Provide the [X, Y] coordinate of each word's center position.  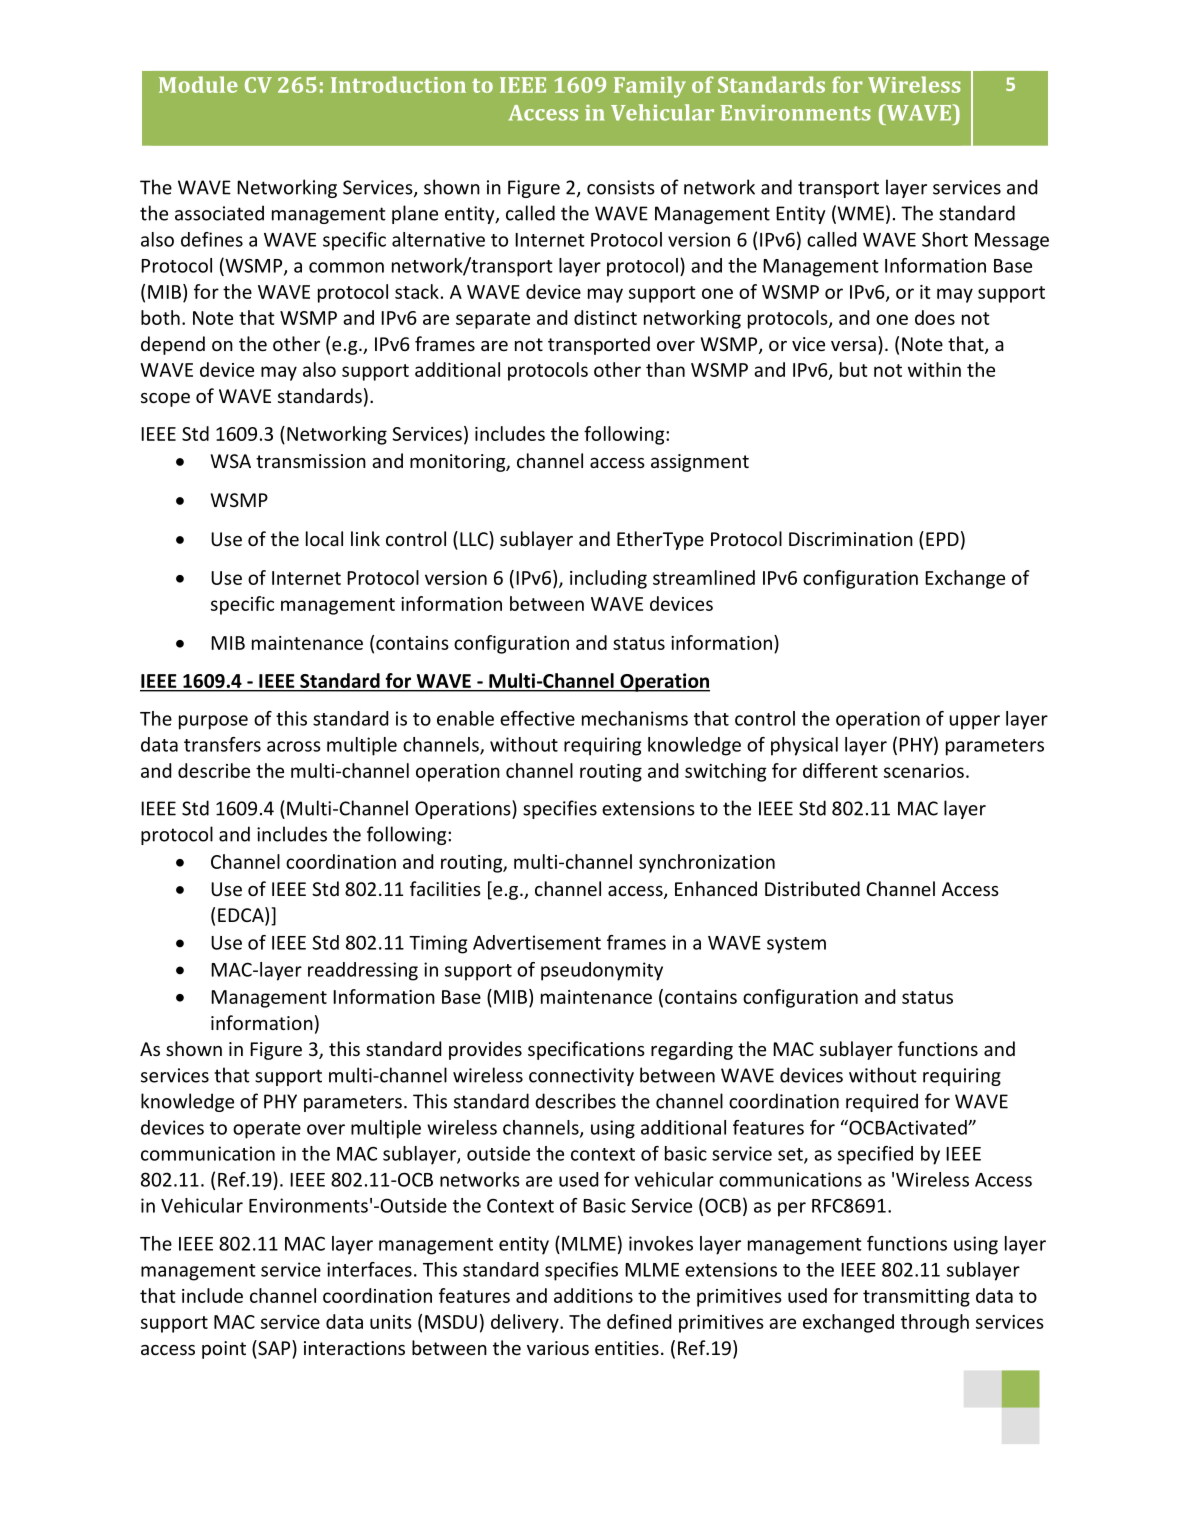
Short [945, 239]
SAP [274, 1347]
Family [650, 87]
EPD [942, 539]
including [608, 579]
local [324, 538]
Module [198, 84]
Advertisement [537, 942]
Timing [438, 944]
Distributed [812, 888]
